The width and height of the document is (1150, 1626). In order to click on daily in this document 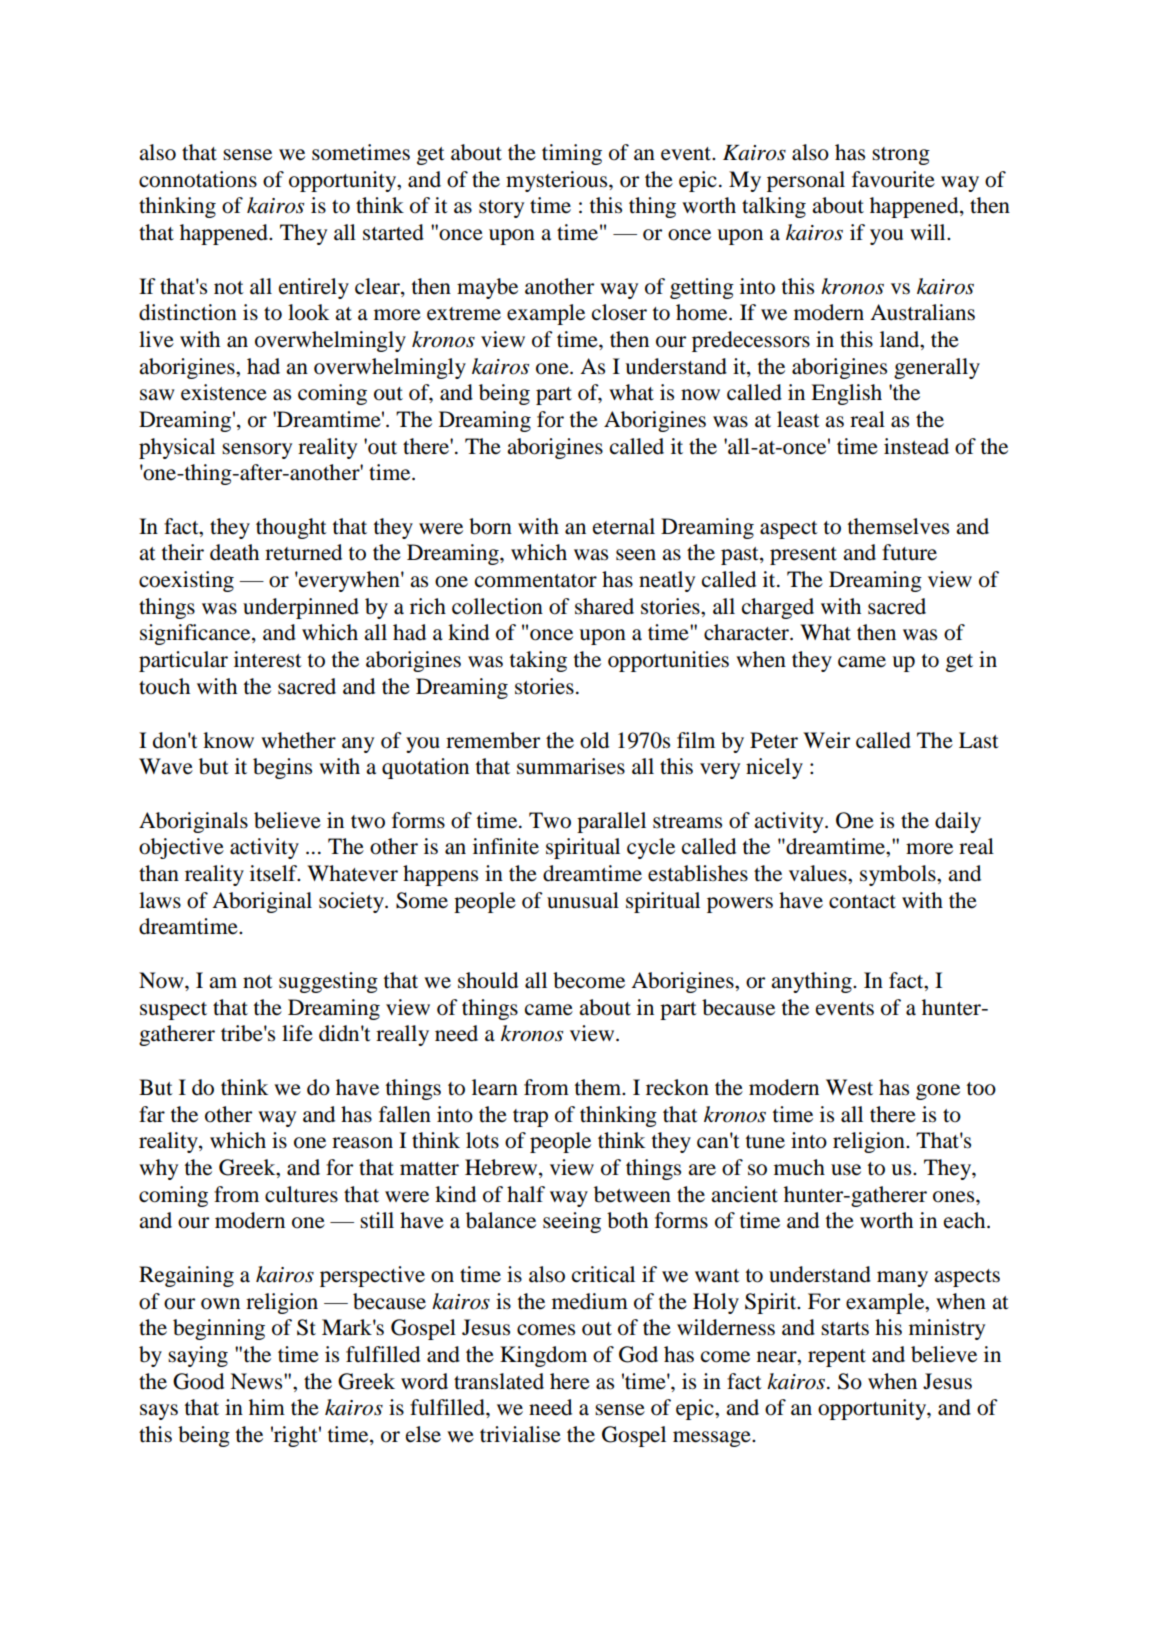, I will do `click(958, 822)`.
